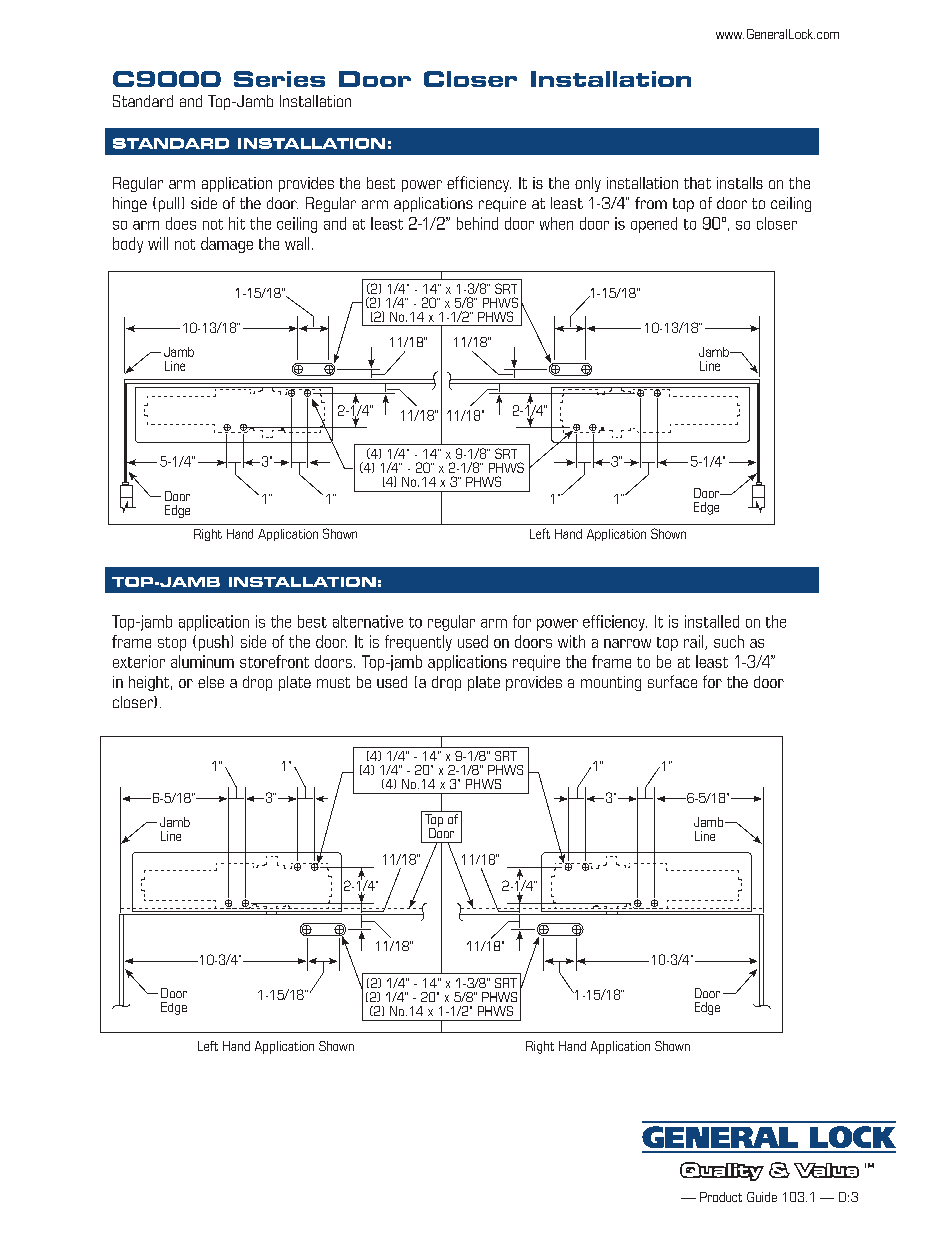 The height and width of the screenshot is (1233, 952). Describe the element at coordinates (279, 79) in the screenshot. I see `Series` at that location.
